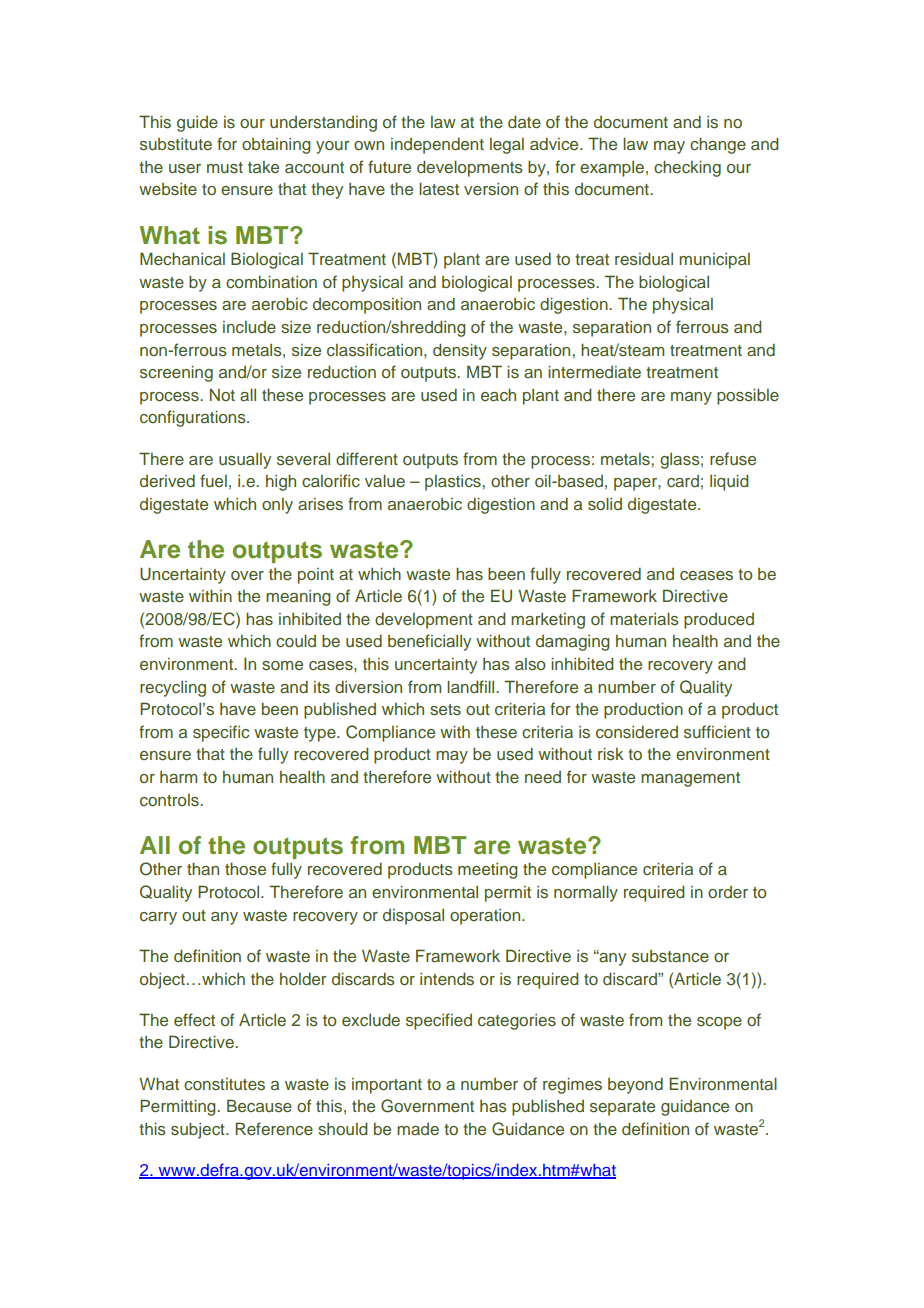  What do you see at coordinates (691, 398) in the document?
I see `many` at bounding box center [691, 398].
